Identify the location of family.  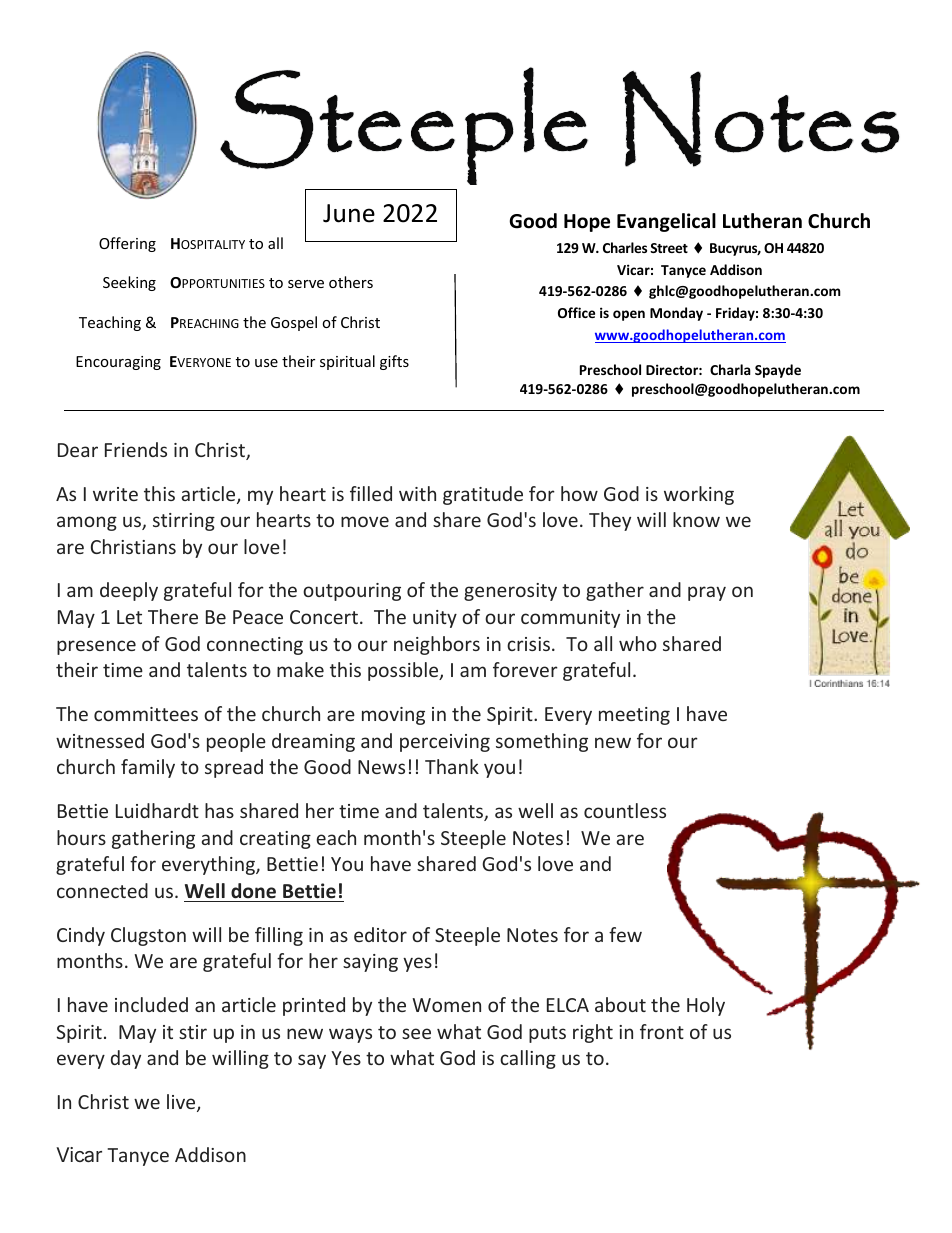
(148, 768).
